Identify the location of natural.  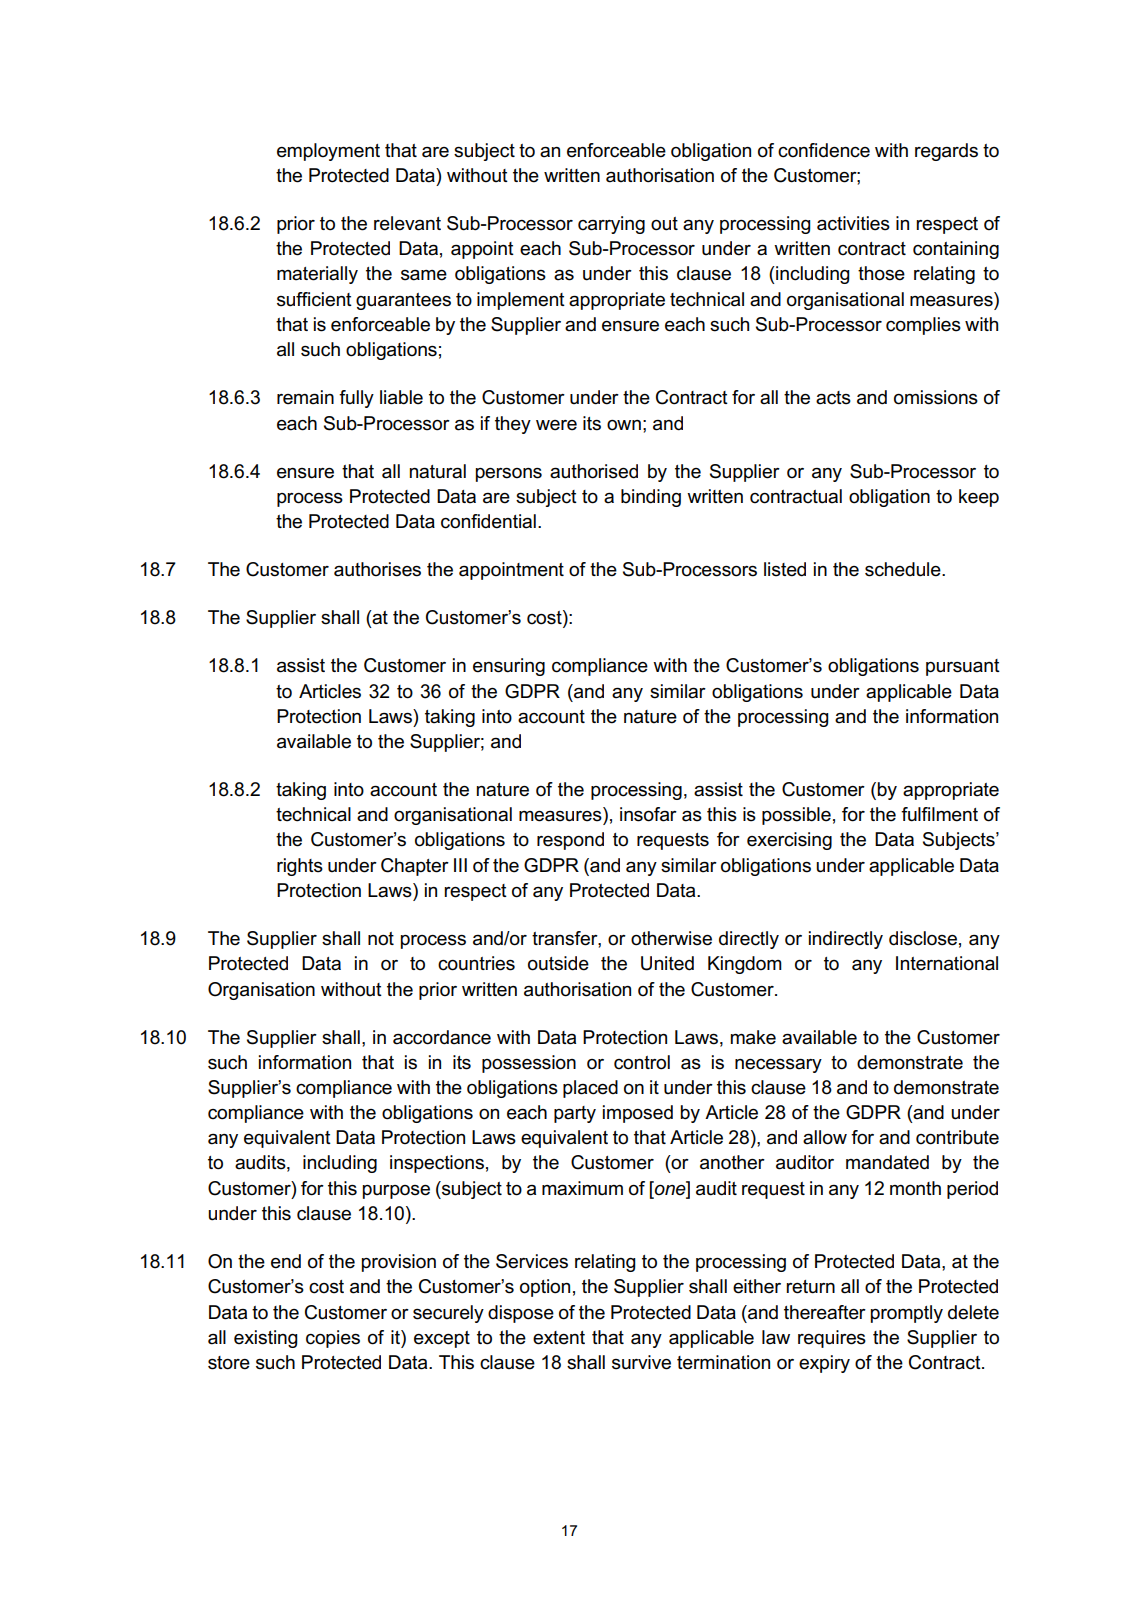
(438, 471).
